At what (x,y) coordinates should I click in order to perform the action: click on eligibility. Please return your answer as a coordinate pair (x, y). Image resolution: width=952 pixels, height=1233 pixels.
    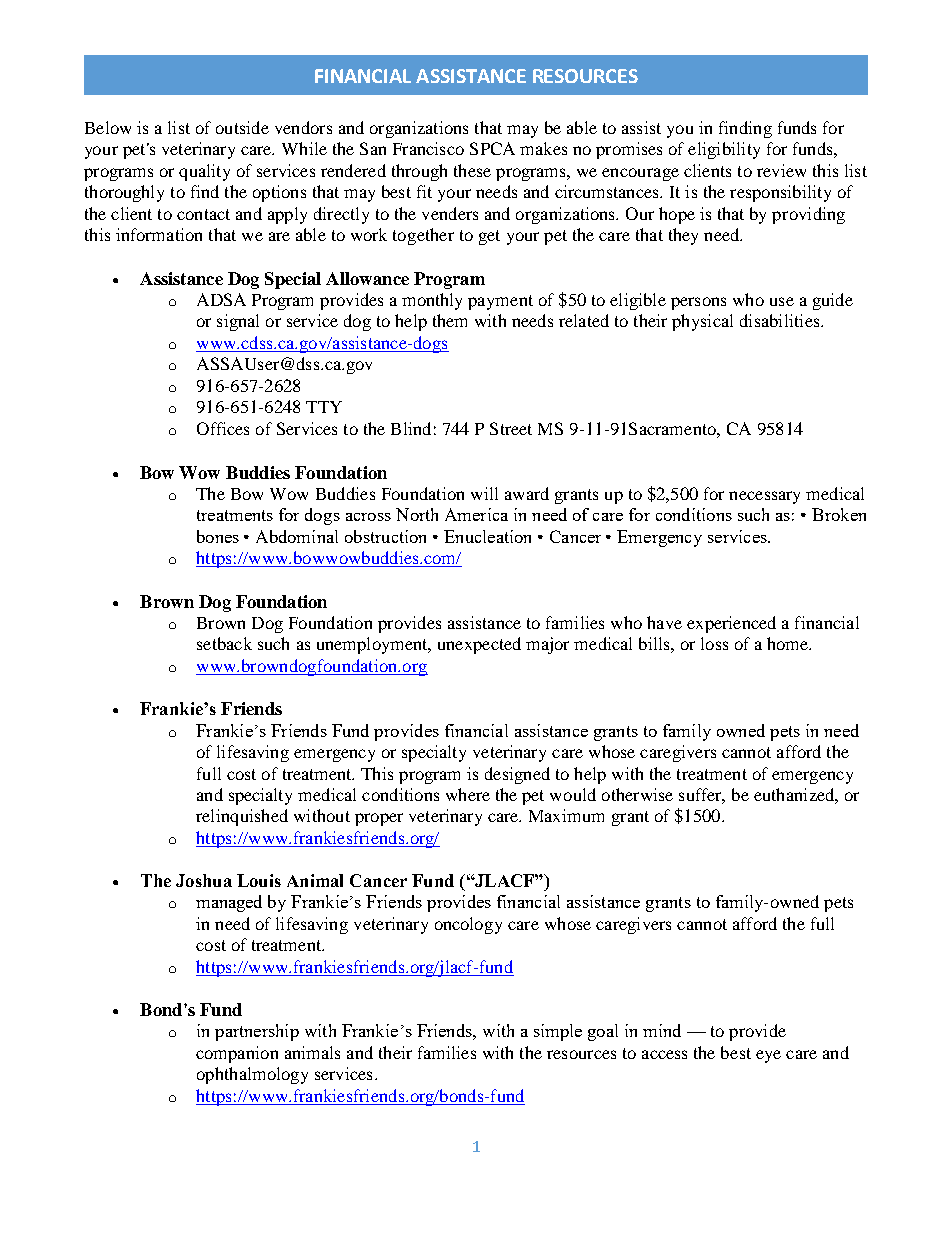
    Looking at the image, I should click on (724, 150).
